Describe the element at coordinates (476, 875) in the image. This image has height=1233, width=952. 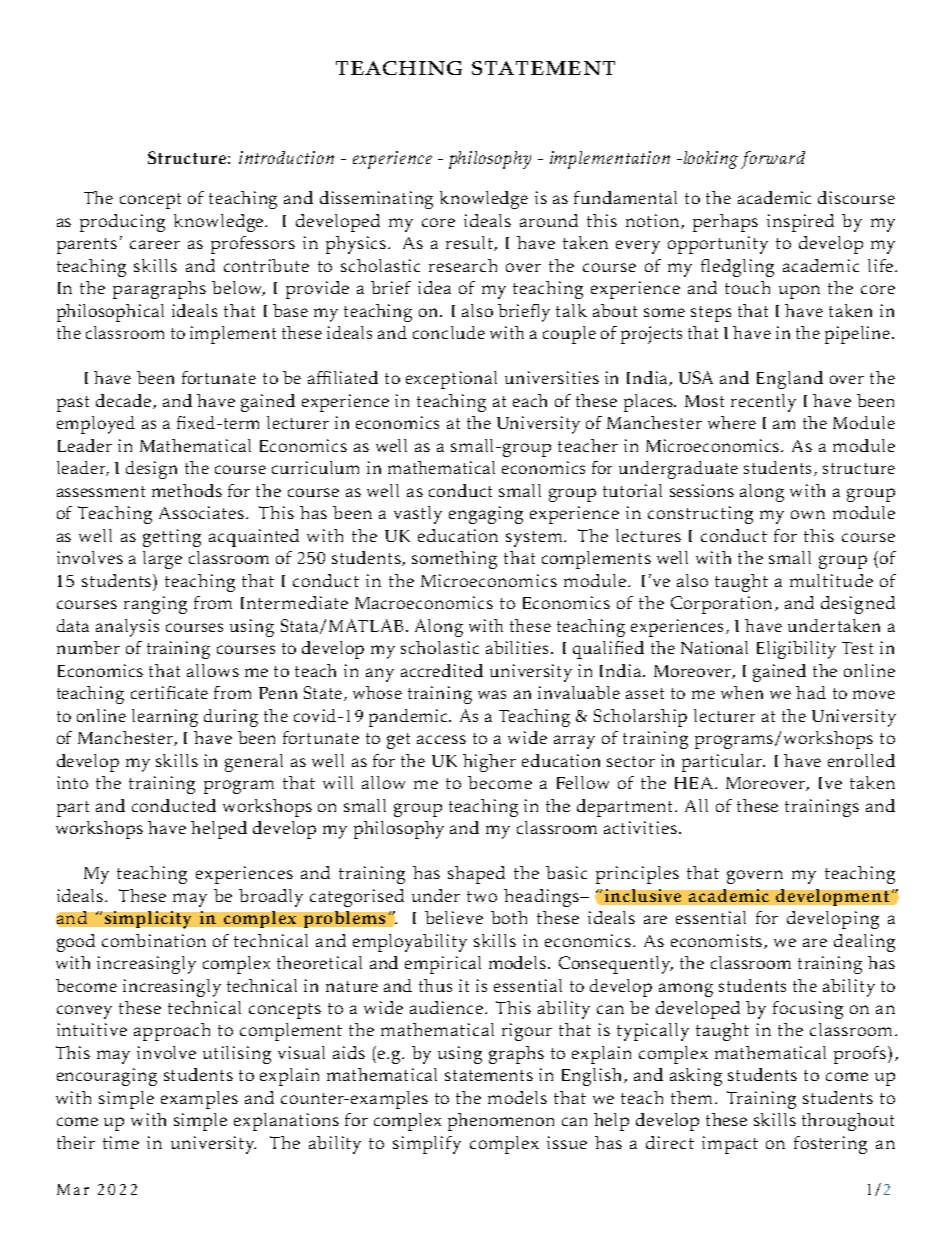
I see `shaped` at that location.
